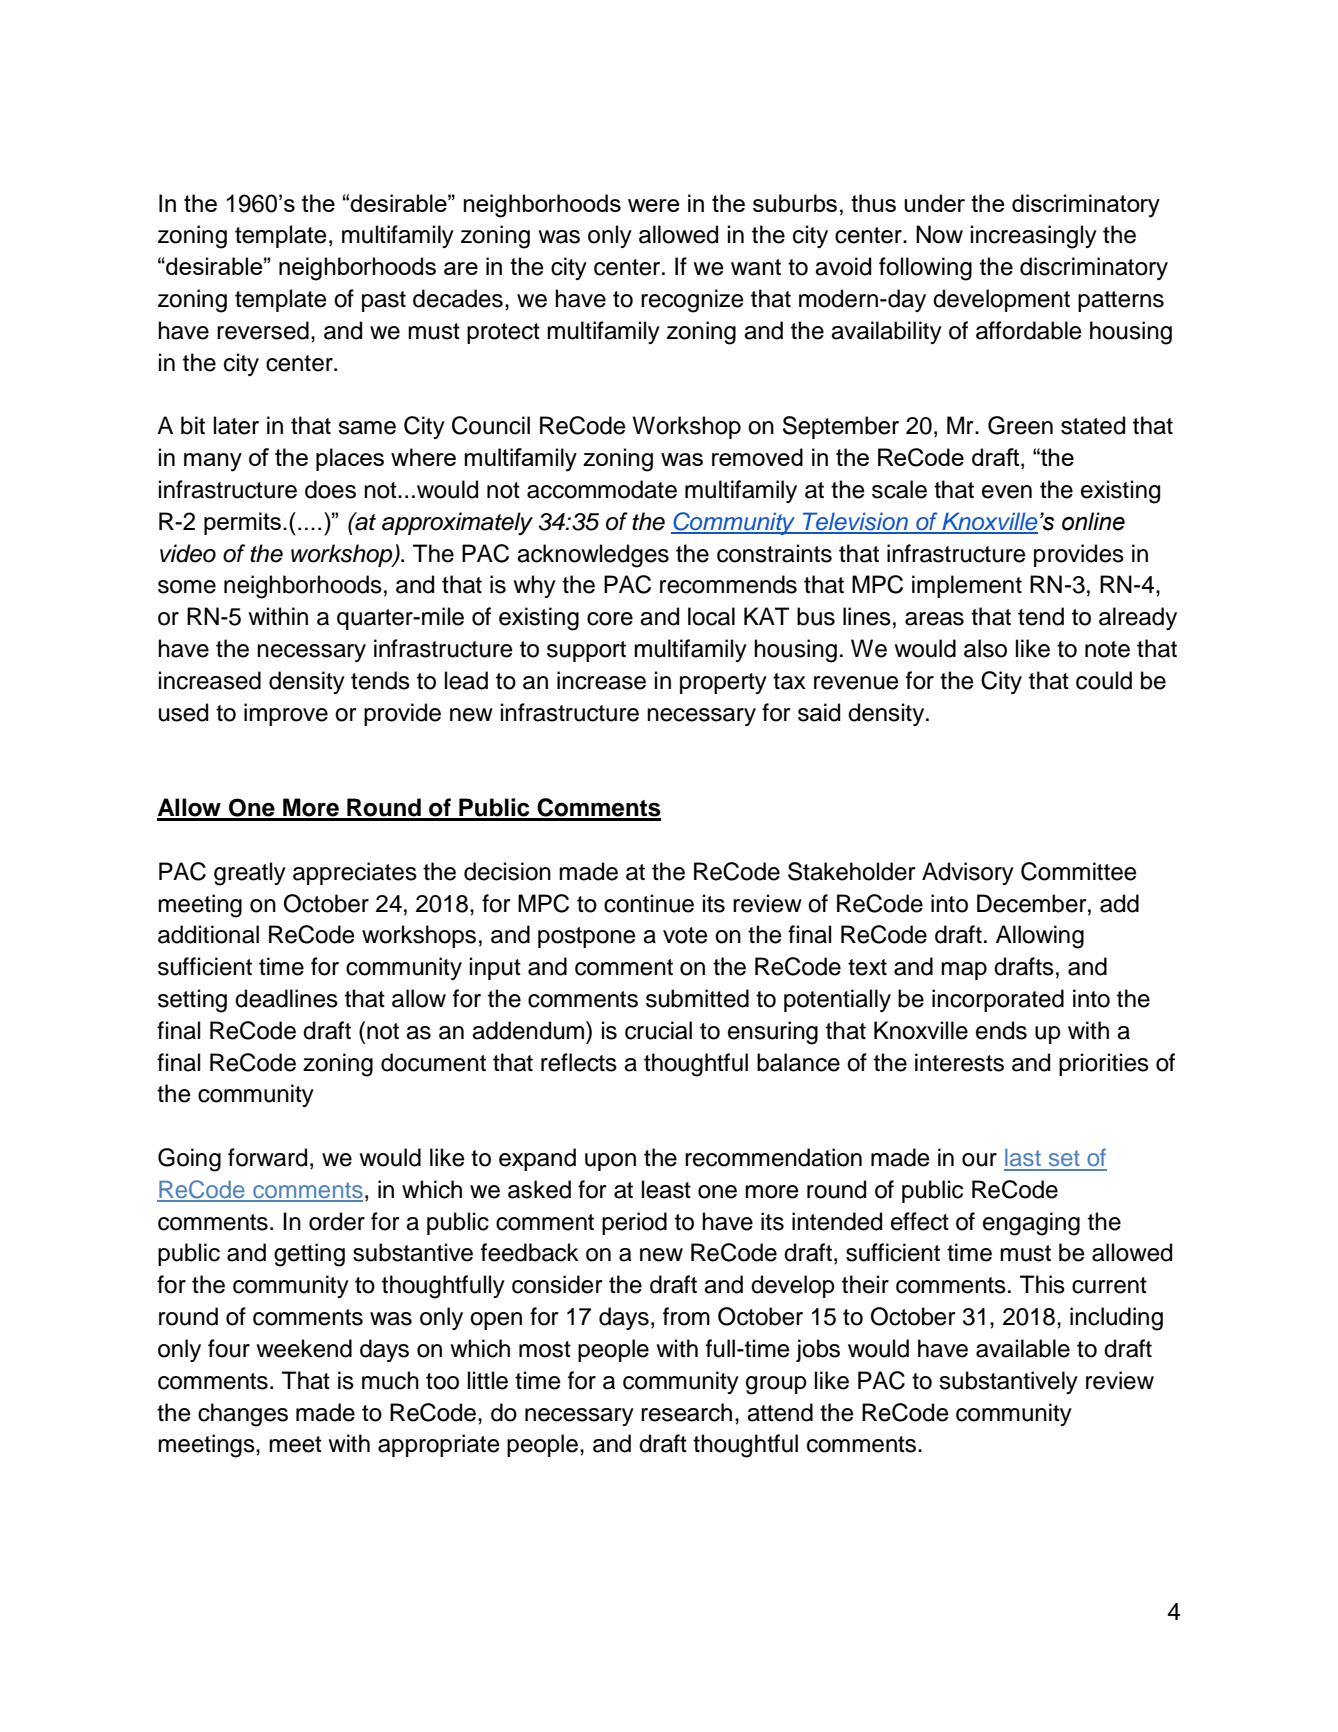 The width and height of the screenshot is (1338, 1732). What do you see at coordinates (384, 301) in the screenshot?
I see `past` at bounding box center [384, 301].
